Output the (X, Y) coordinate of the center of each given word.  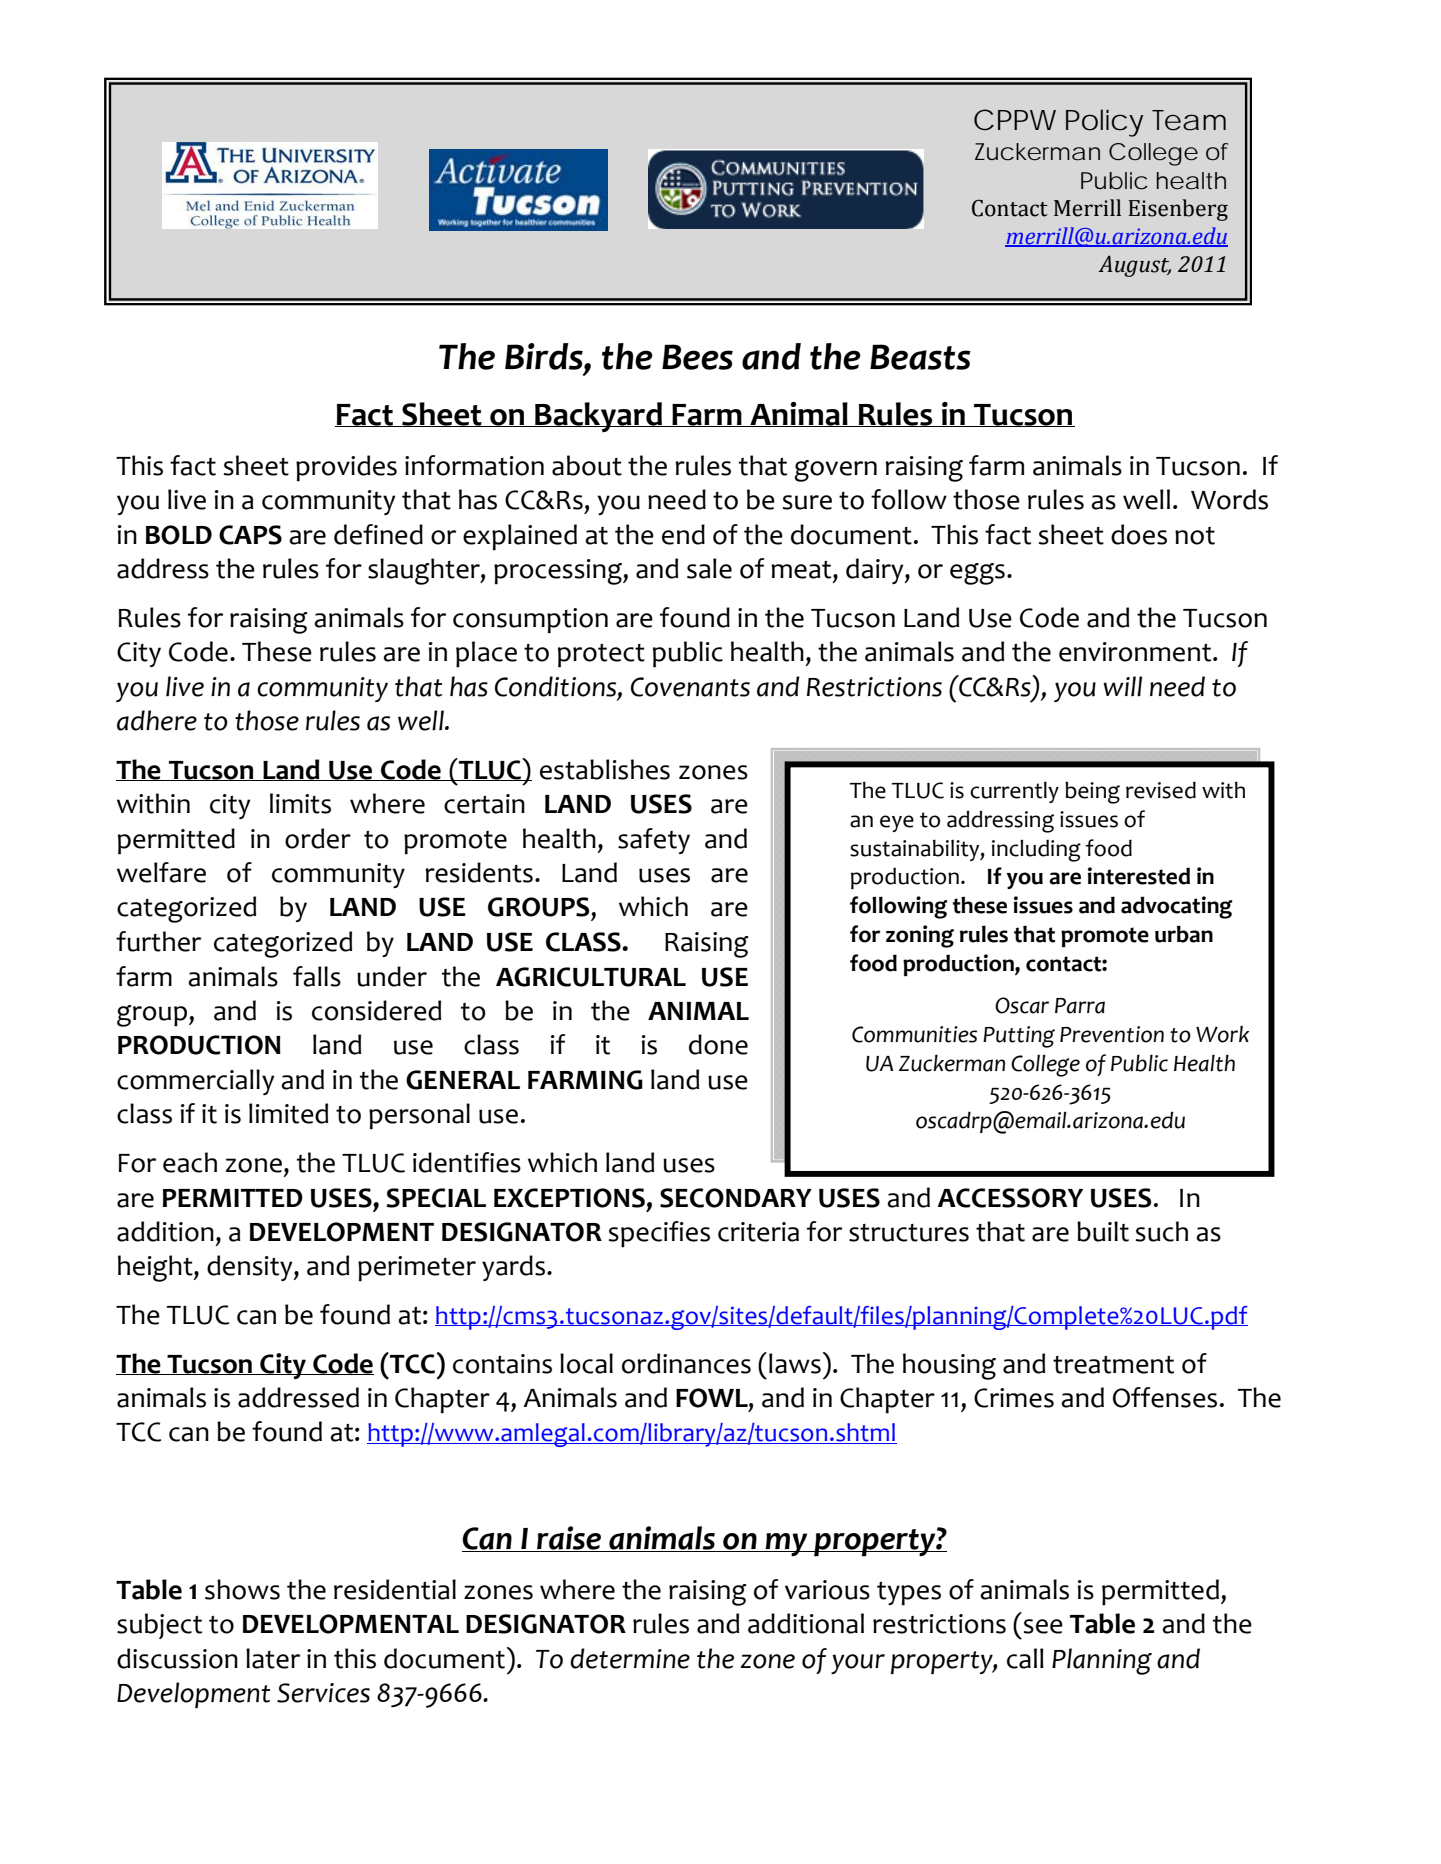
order (318, 838)
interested (1139, 876)
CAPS (250, 535)
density (251, 1268)
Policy (1104, 123)
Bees (697, 357)
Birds (545, 356)
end (683, 534)
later (273, 1658)
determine (630, 1658)
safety (654, 841)
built (1103, 1231)
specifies (659, 1234)
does (1139, 534)
